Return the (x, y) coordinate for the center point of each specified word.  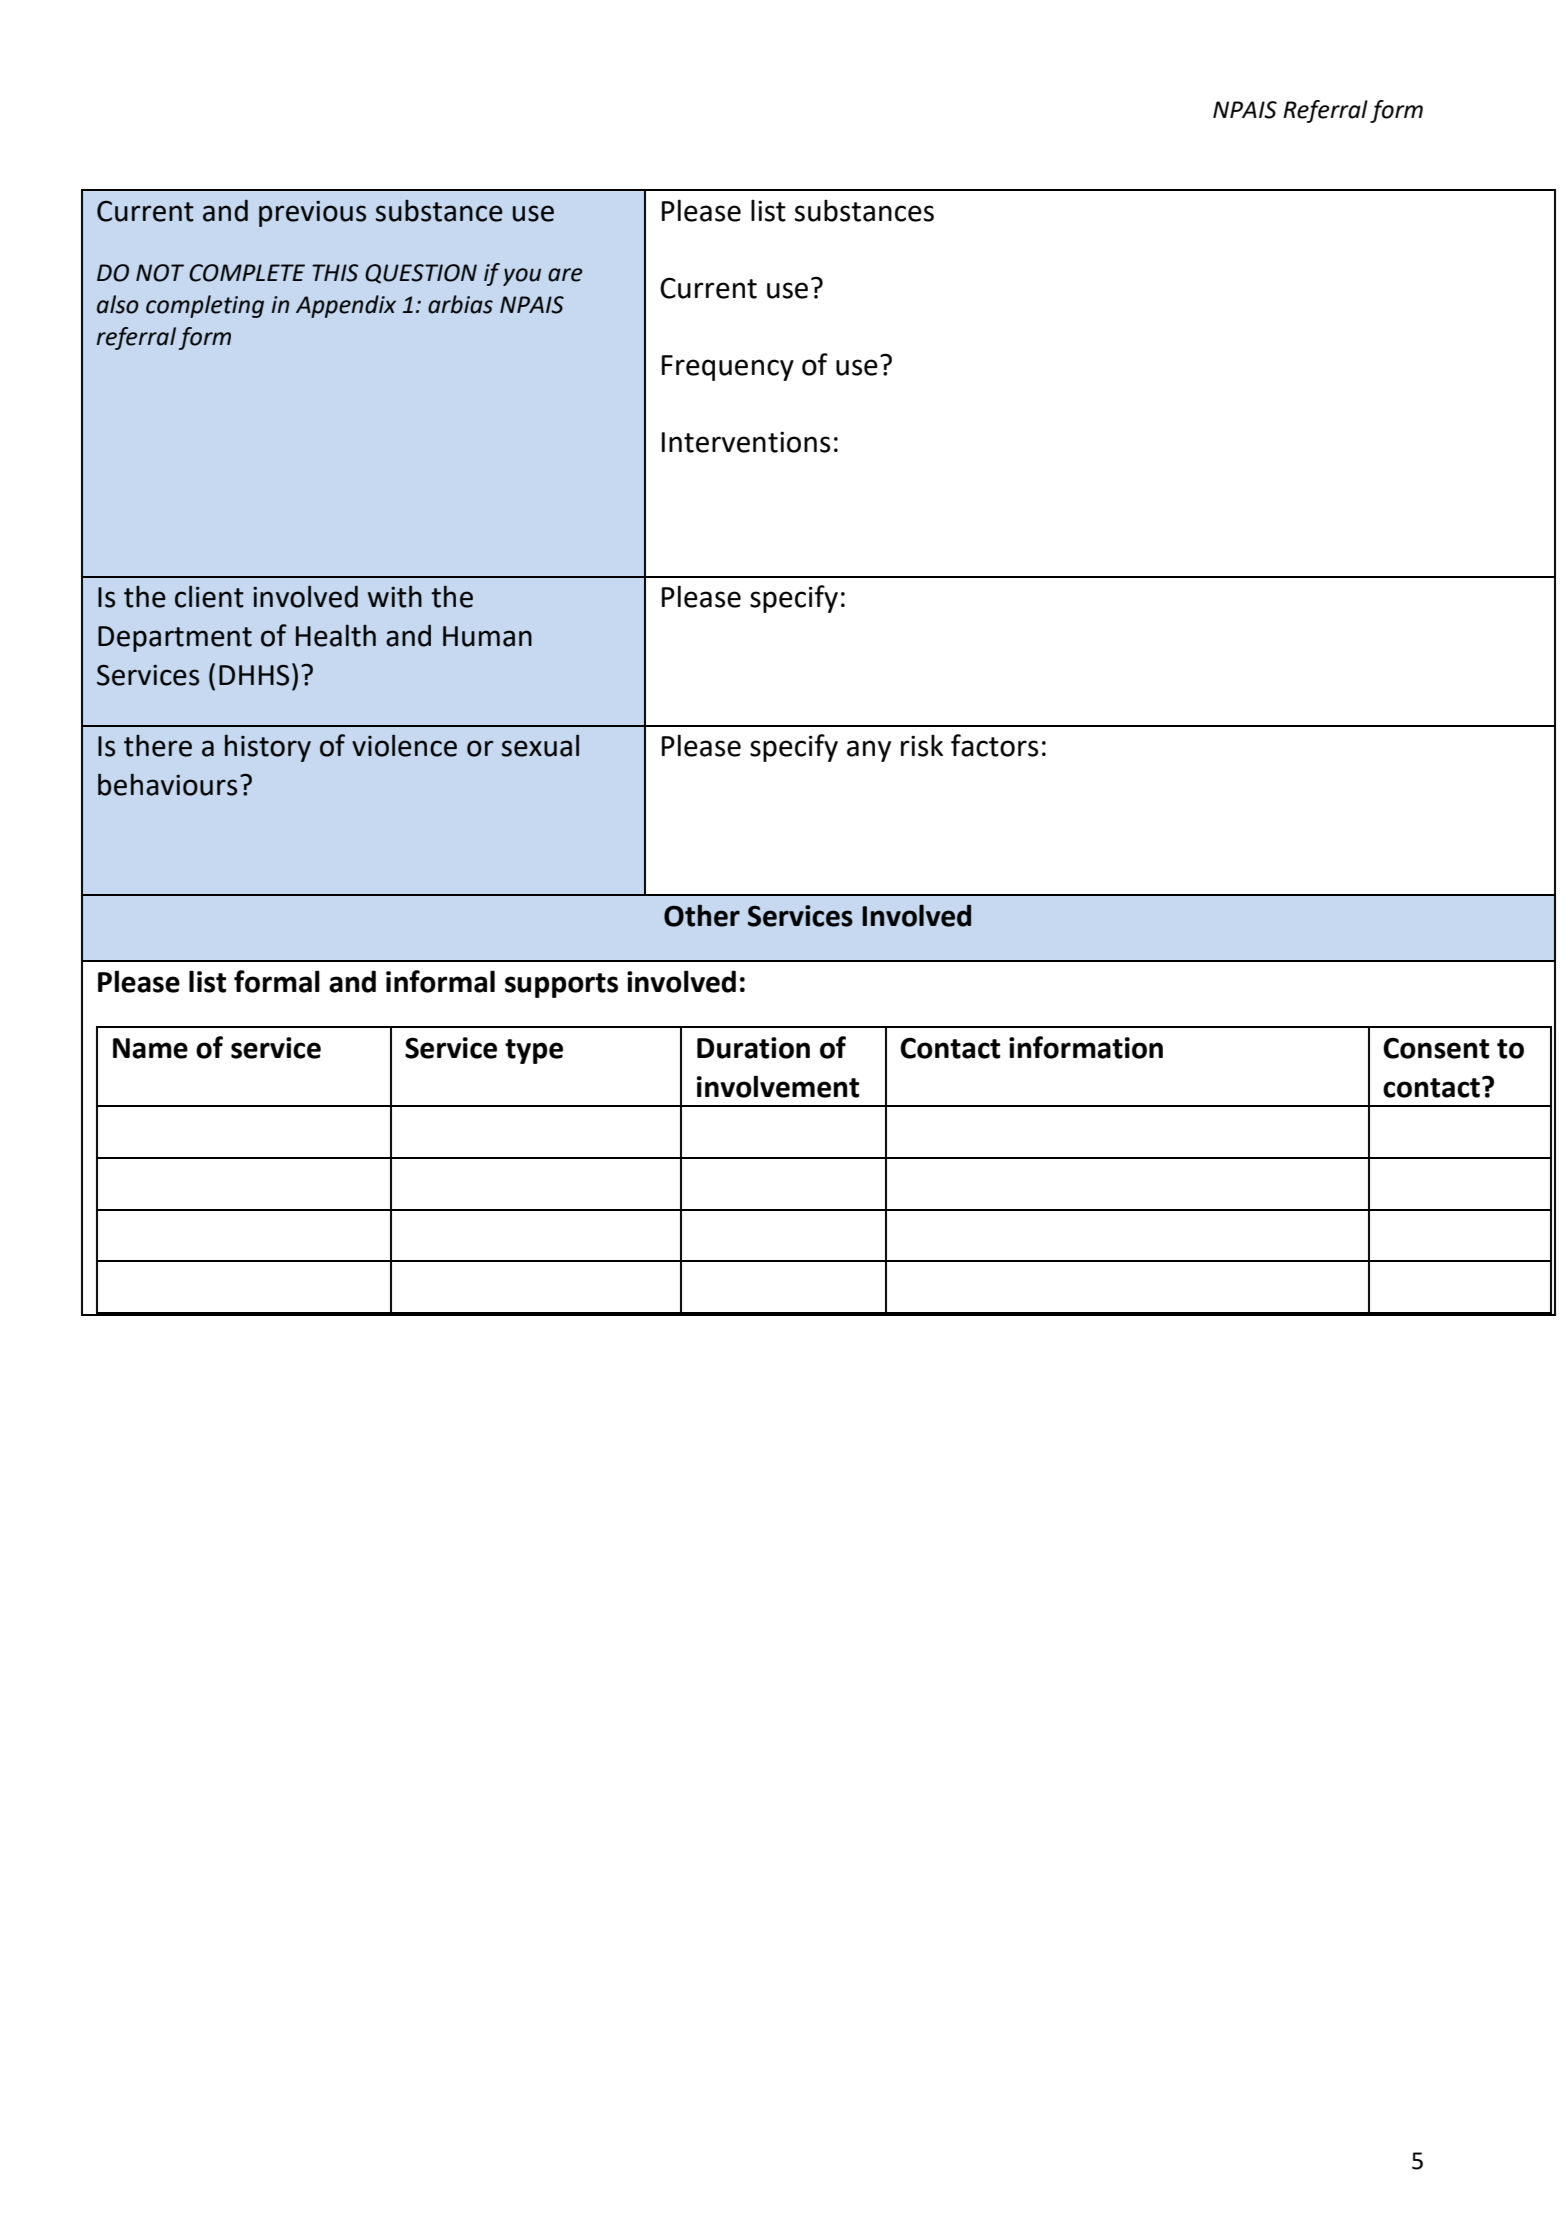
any (869, 751)
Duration (753, 1048)
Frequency (728, 368)
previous (312, 214)
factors (994, 745)
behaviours (167, 784)
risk (922, 745)
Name (150, 1048)
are (565, 275)
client (209, 596)
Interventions (746, 442)
